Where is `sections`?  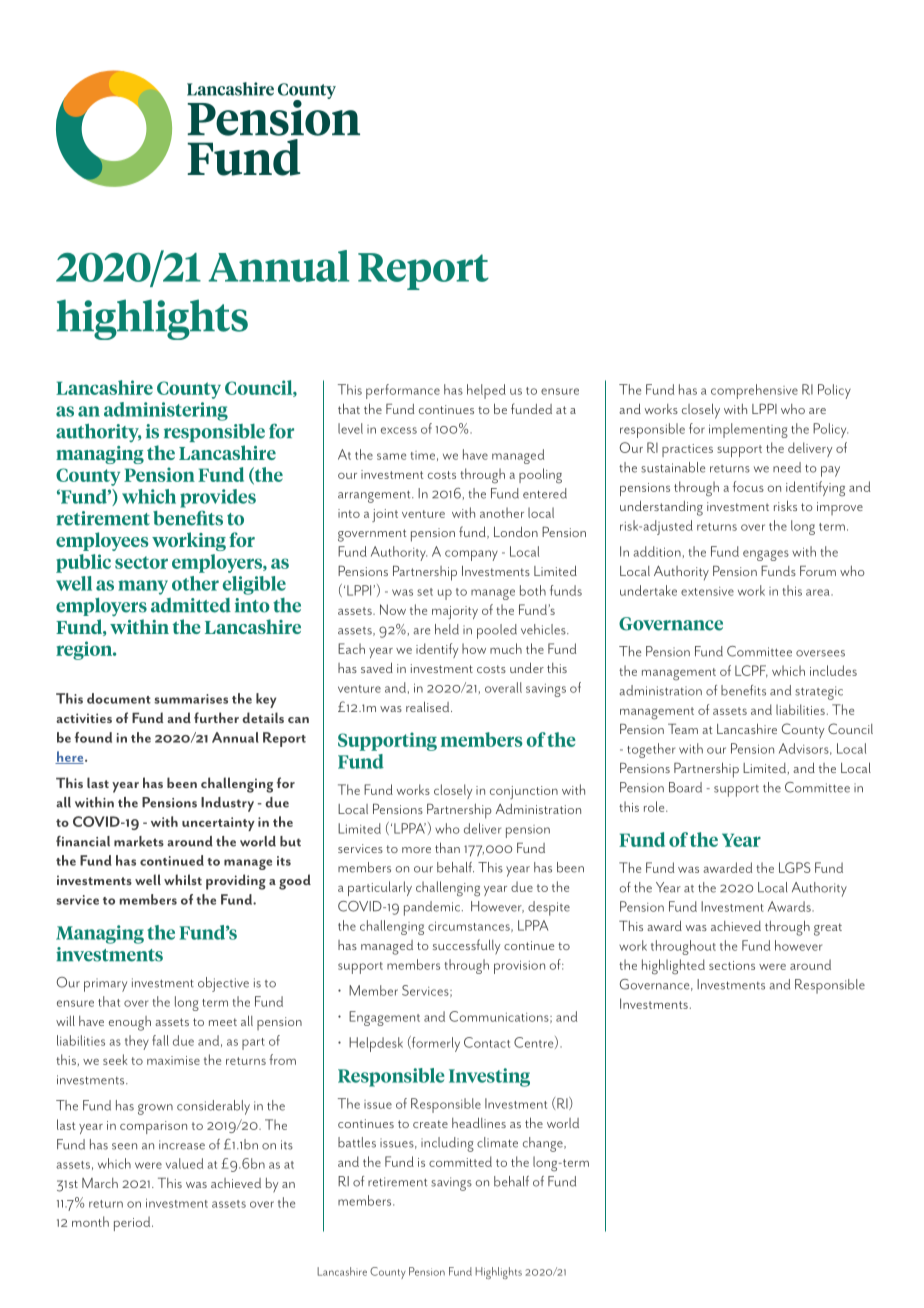 sections is located at coordinates (732, 965).
